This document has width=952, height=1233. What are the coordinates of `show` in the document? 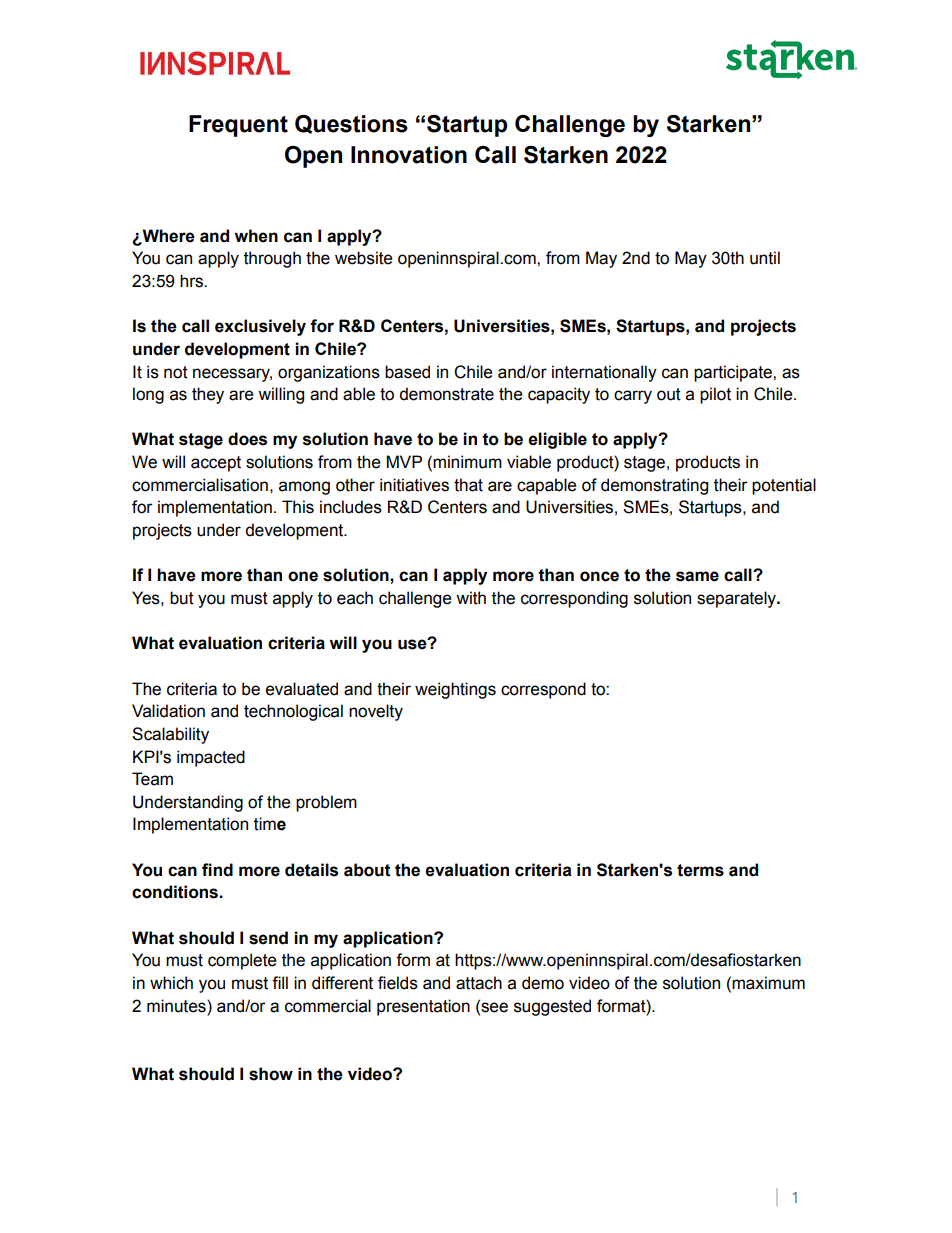 It's located at (271, 1074).
